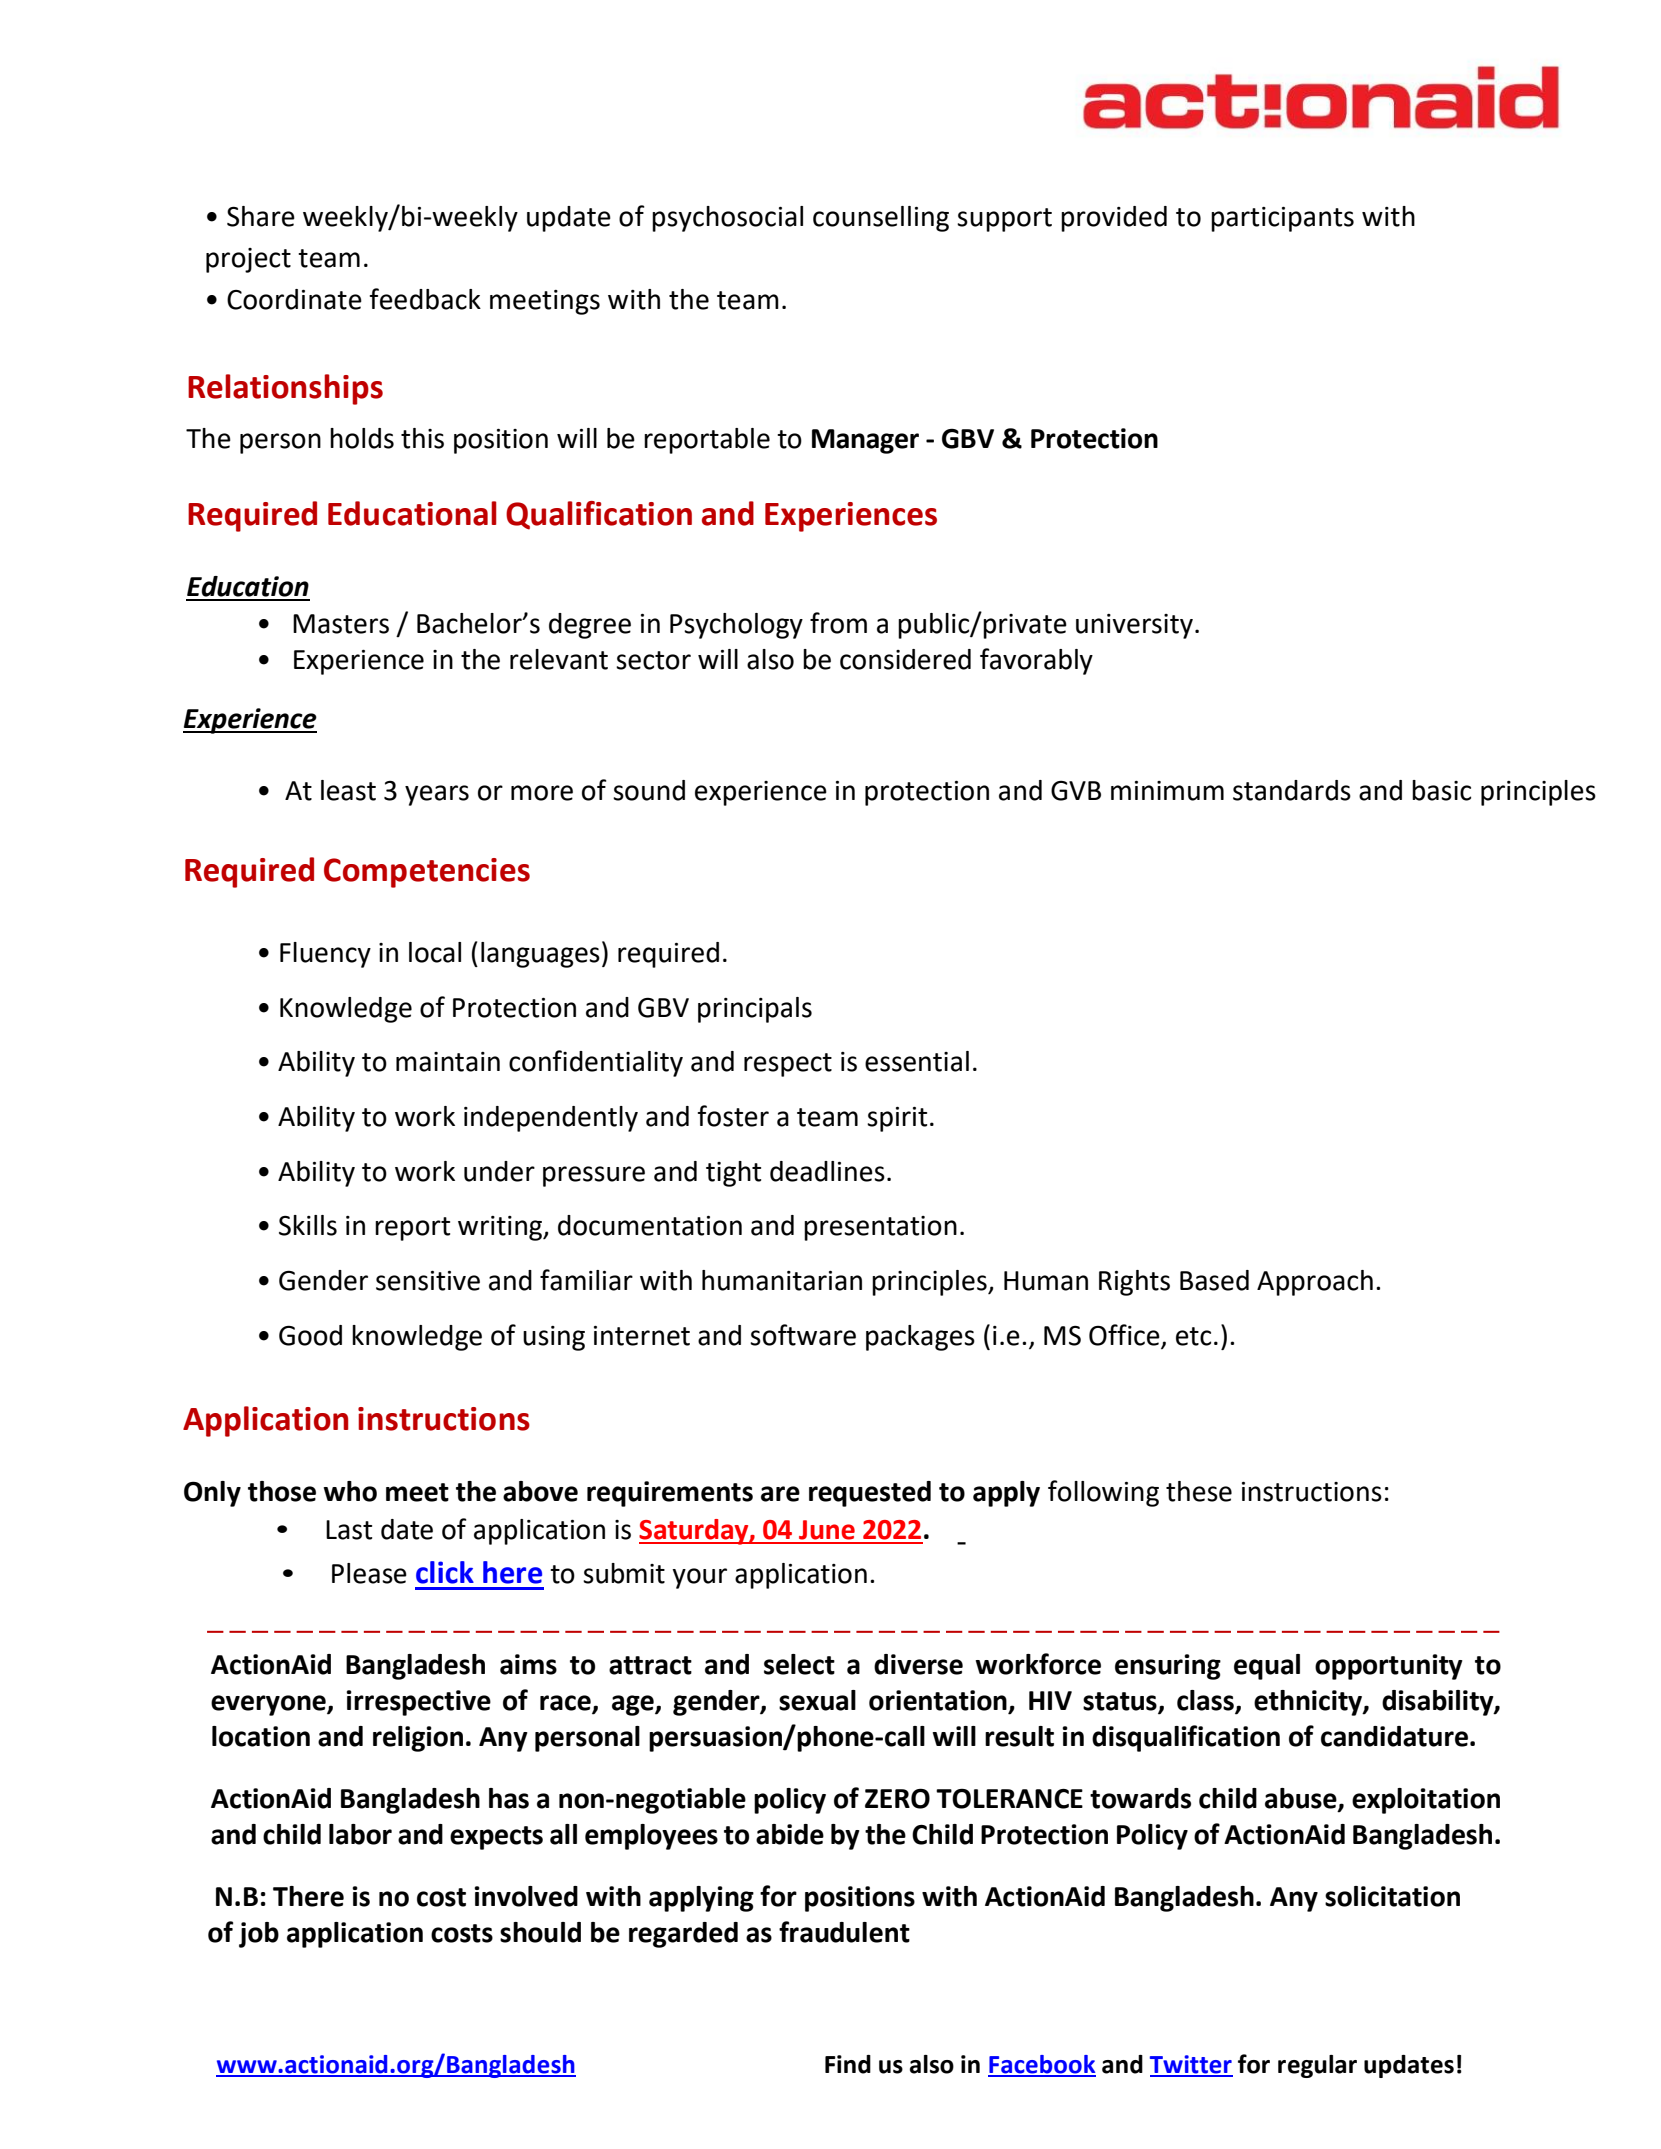  I want to click on Masters, so click(341, 624).
